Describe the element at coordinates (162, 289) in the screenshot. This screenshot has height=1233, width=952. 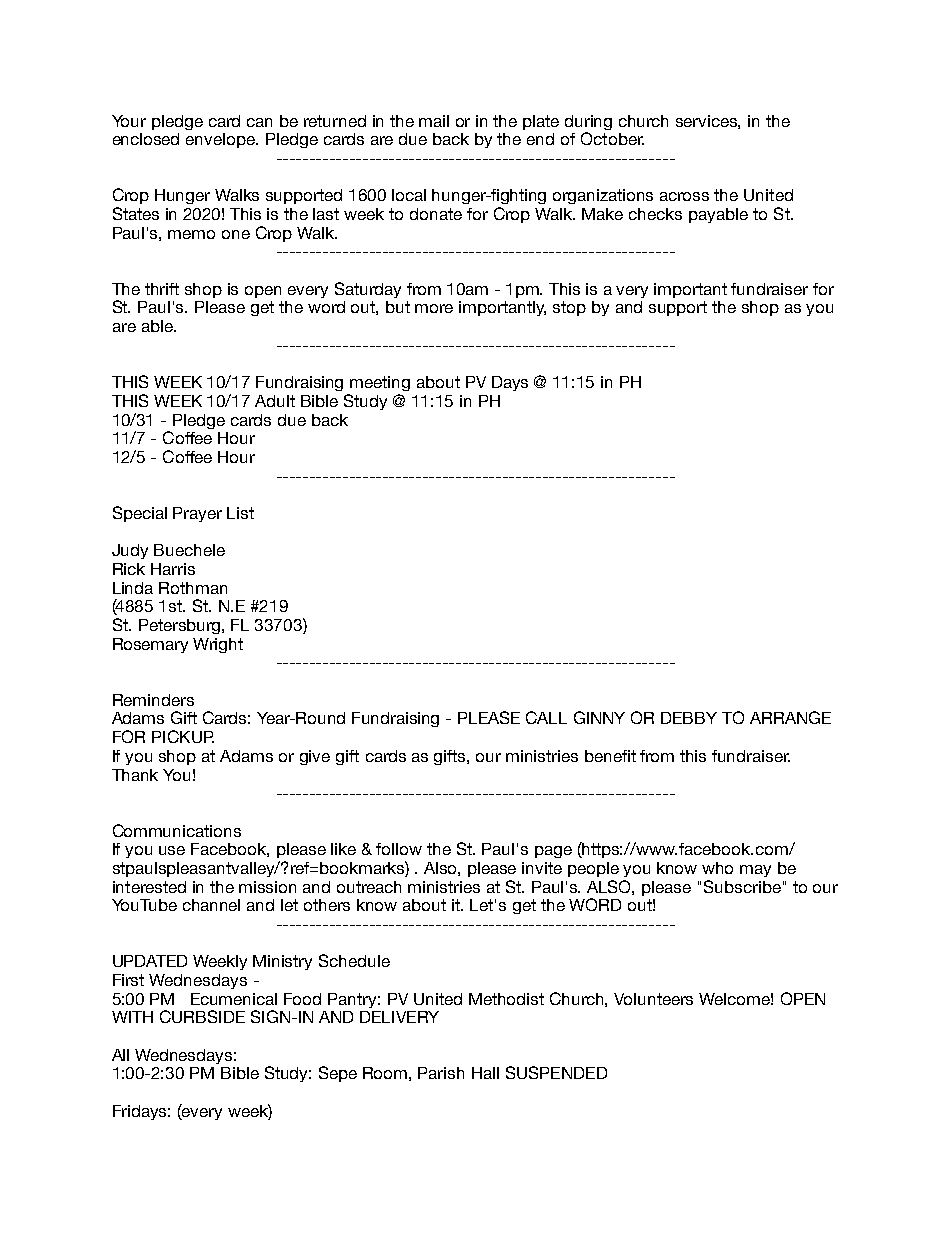
I see `thrift` at that location.
